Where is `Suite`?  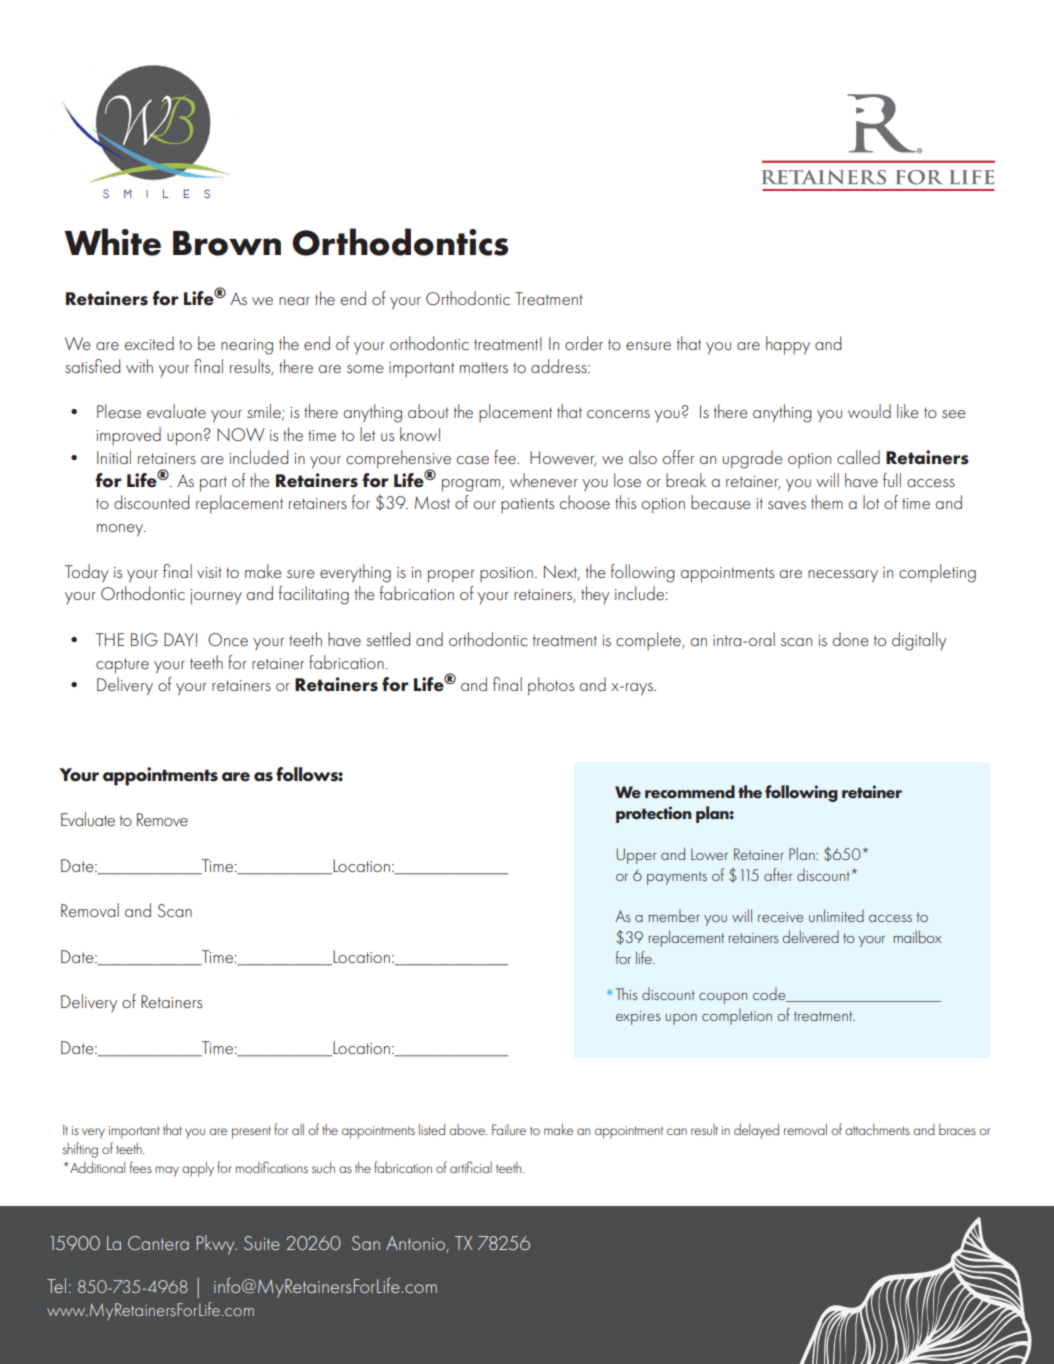
Suite is located at coordinates (262, 1243).
